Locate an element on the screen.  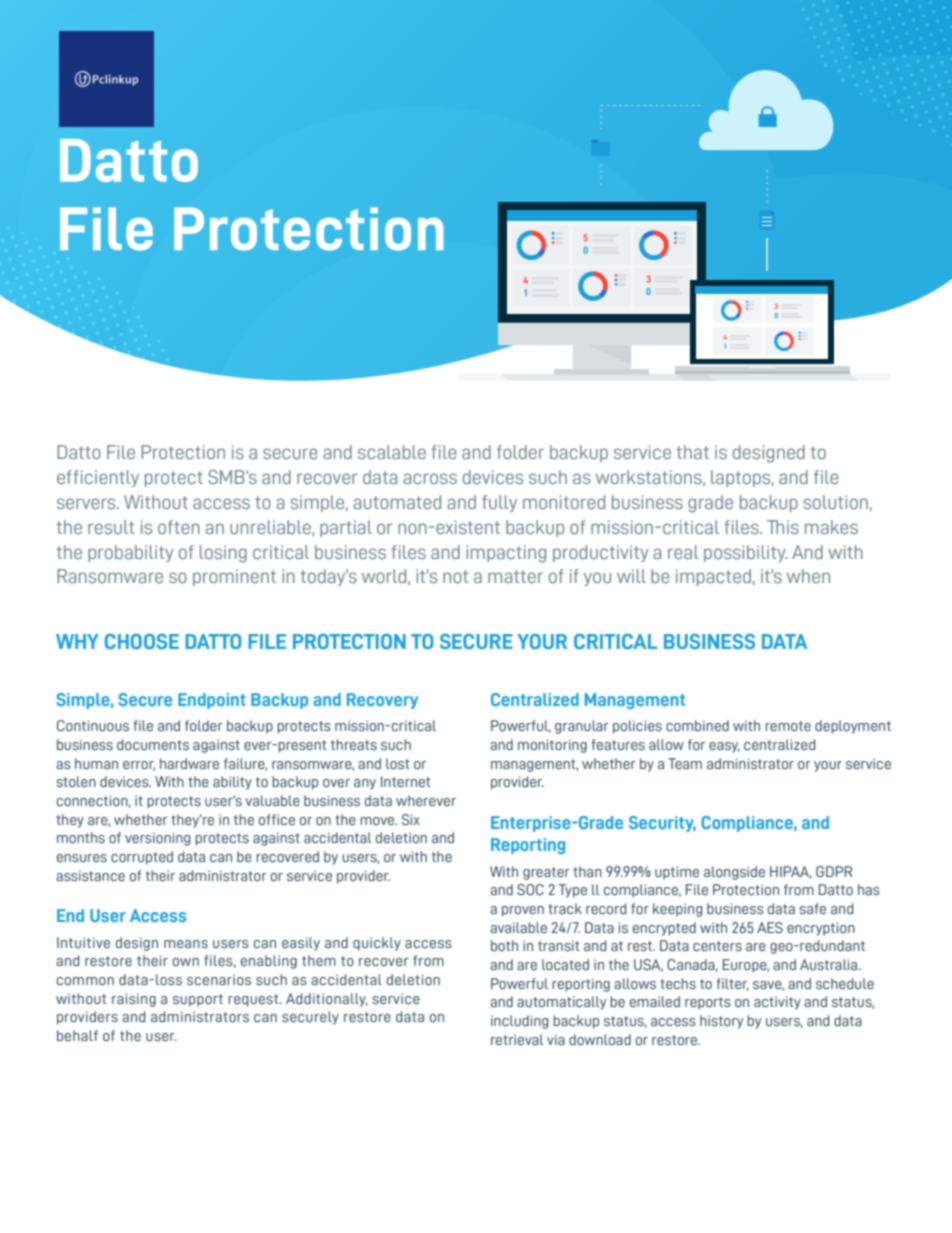
across is located at coordinates (430, 478).
